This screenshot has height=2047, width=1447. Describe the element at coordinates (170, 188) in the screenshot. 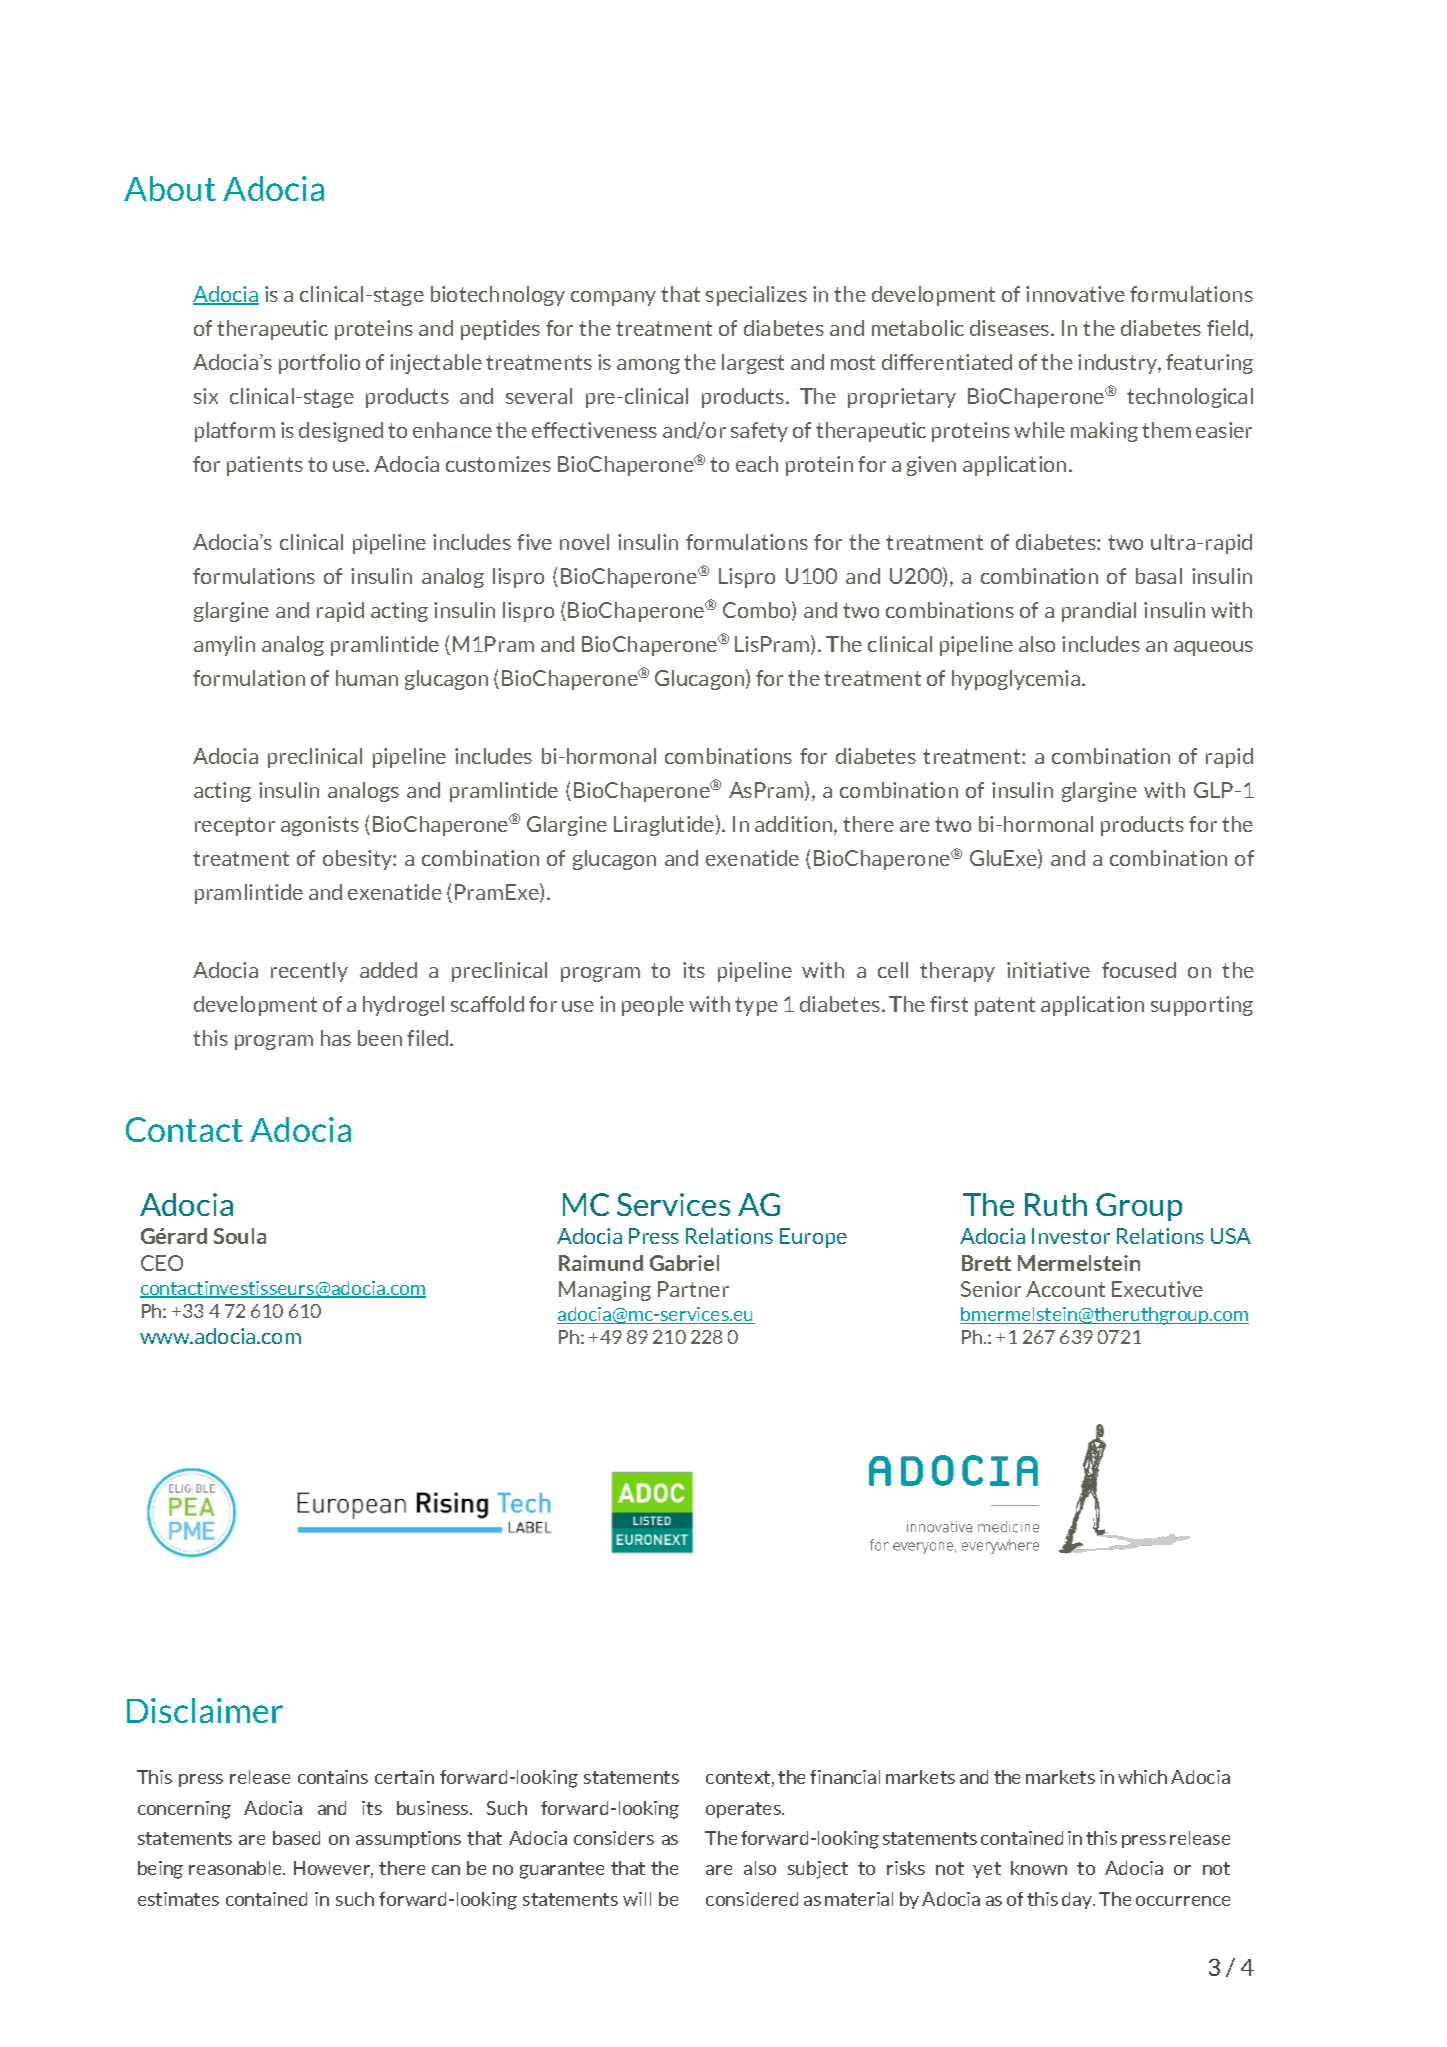

I see `About` at that location.
